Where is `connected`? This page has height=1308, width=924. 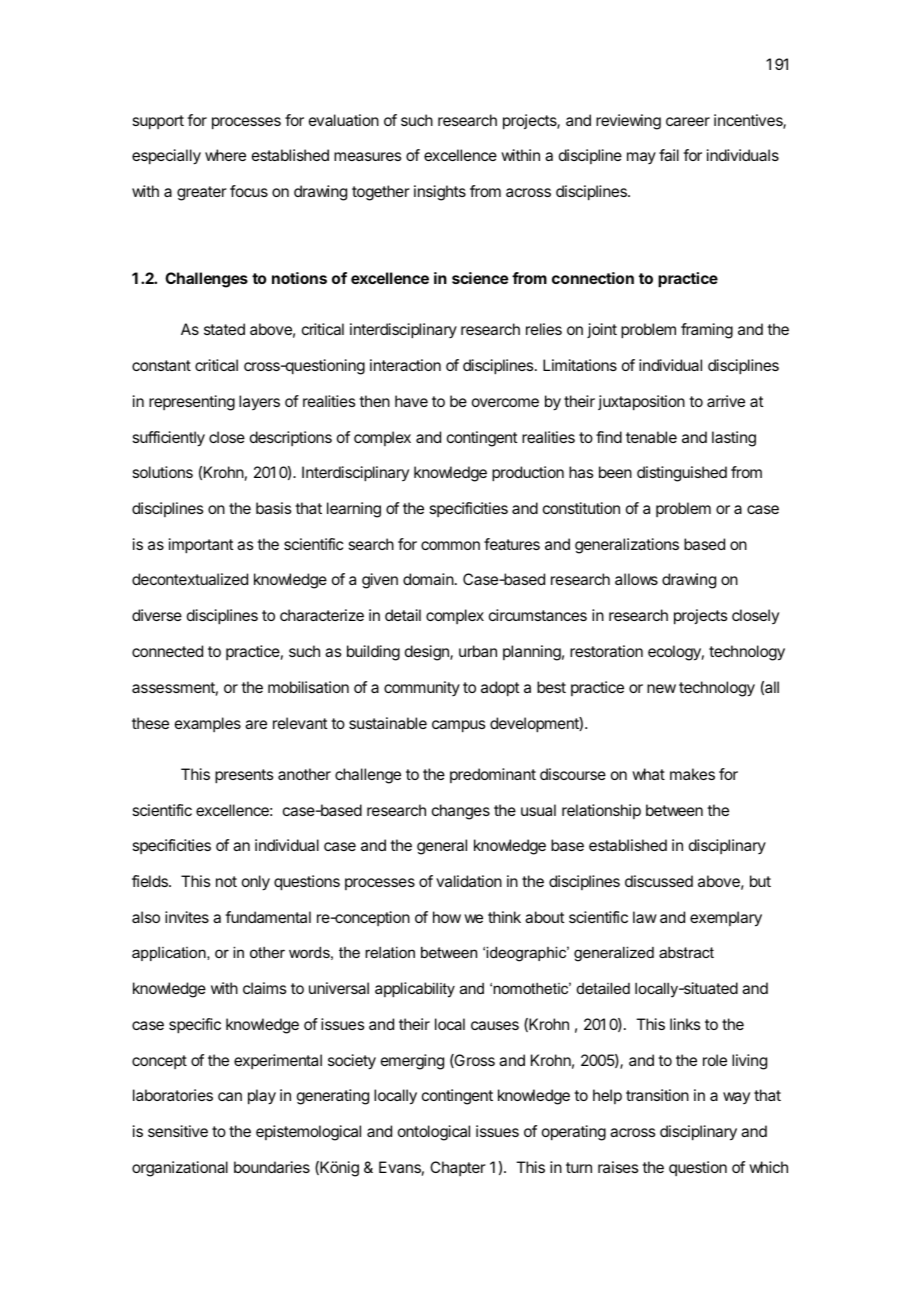 connected is located at coordinates (167, 651).
